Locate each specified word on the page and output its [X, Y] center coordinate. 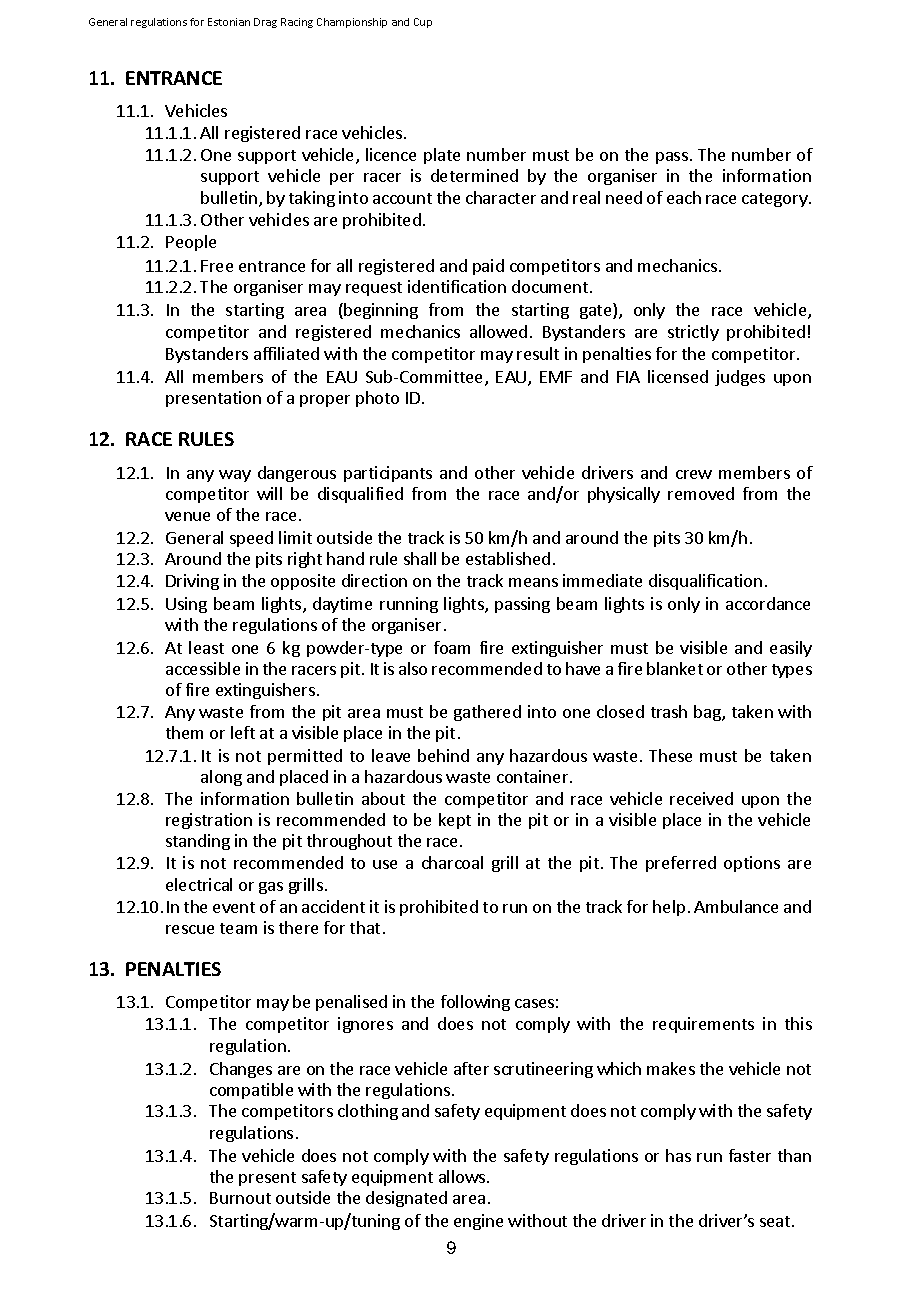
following [475, 1003]
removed [701, 493]
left [243, 732]
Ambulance [736, 906]
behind [443, 755]
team [238, 928]
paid [488, 267]
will [269, 493]
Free [217, 266]
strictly [693, 333]
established [508, 558]
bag [708, 713]
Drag [265, 23]
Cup [423, 23]
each [684, 197]
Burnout [240, 1198]
